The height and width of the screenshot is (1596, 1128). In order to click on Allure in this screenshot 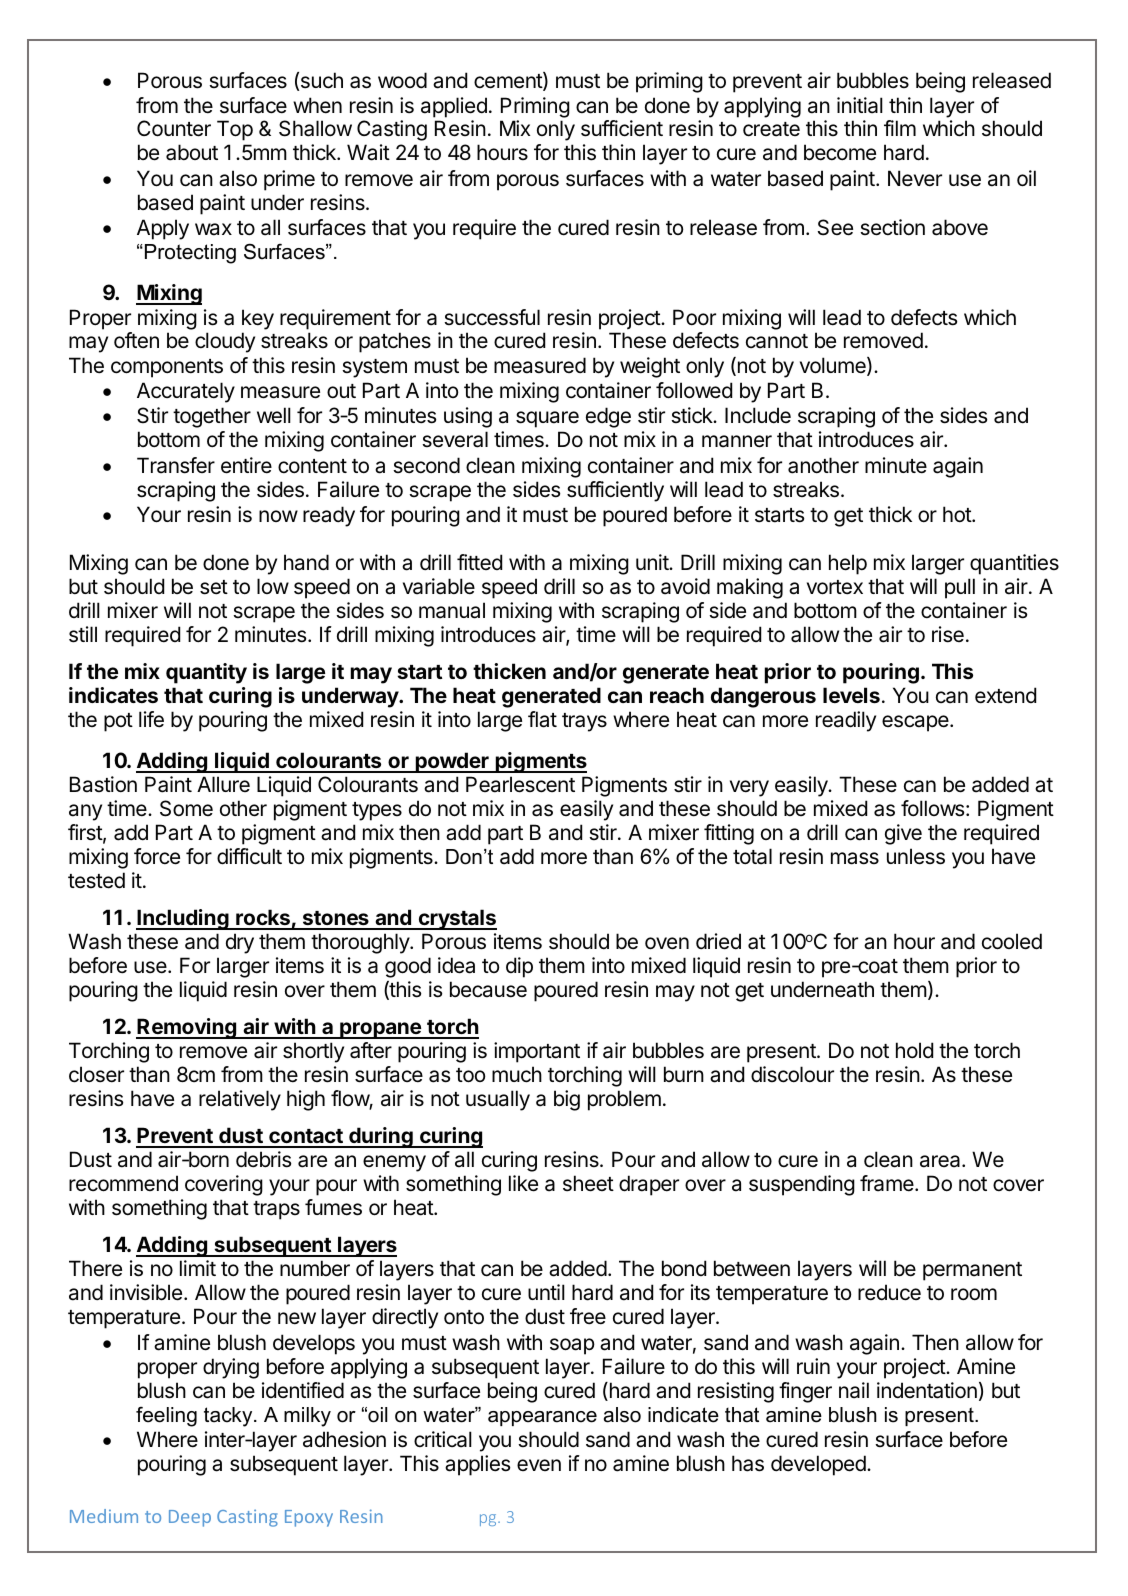, I will do `click(223, 784)`.
